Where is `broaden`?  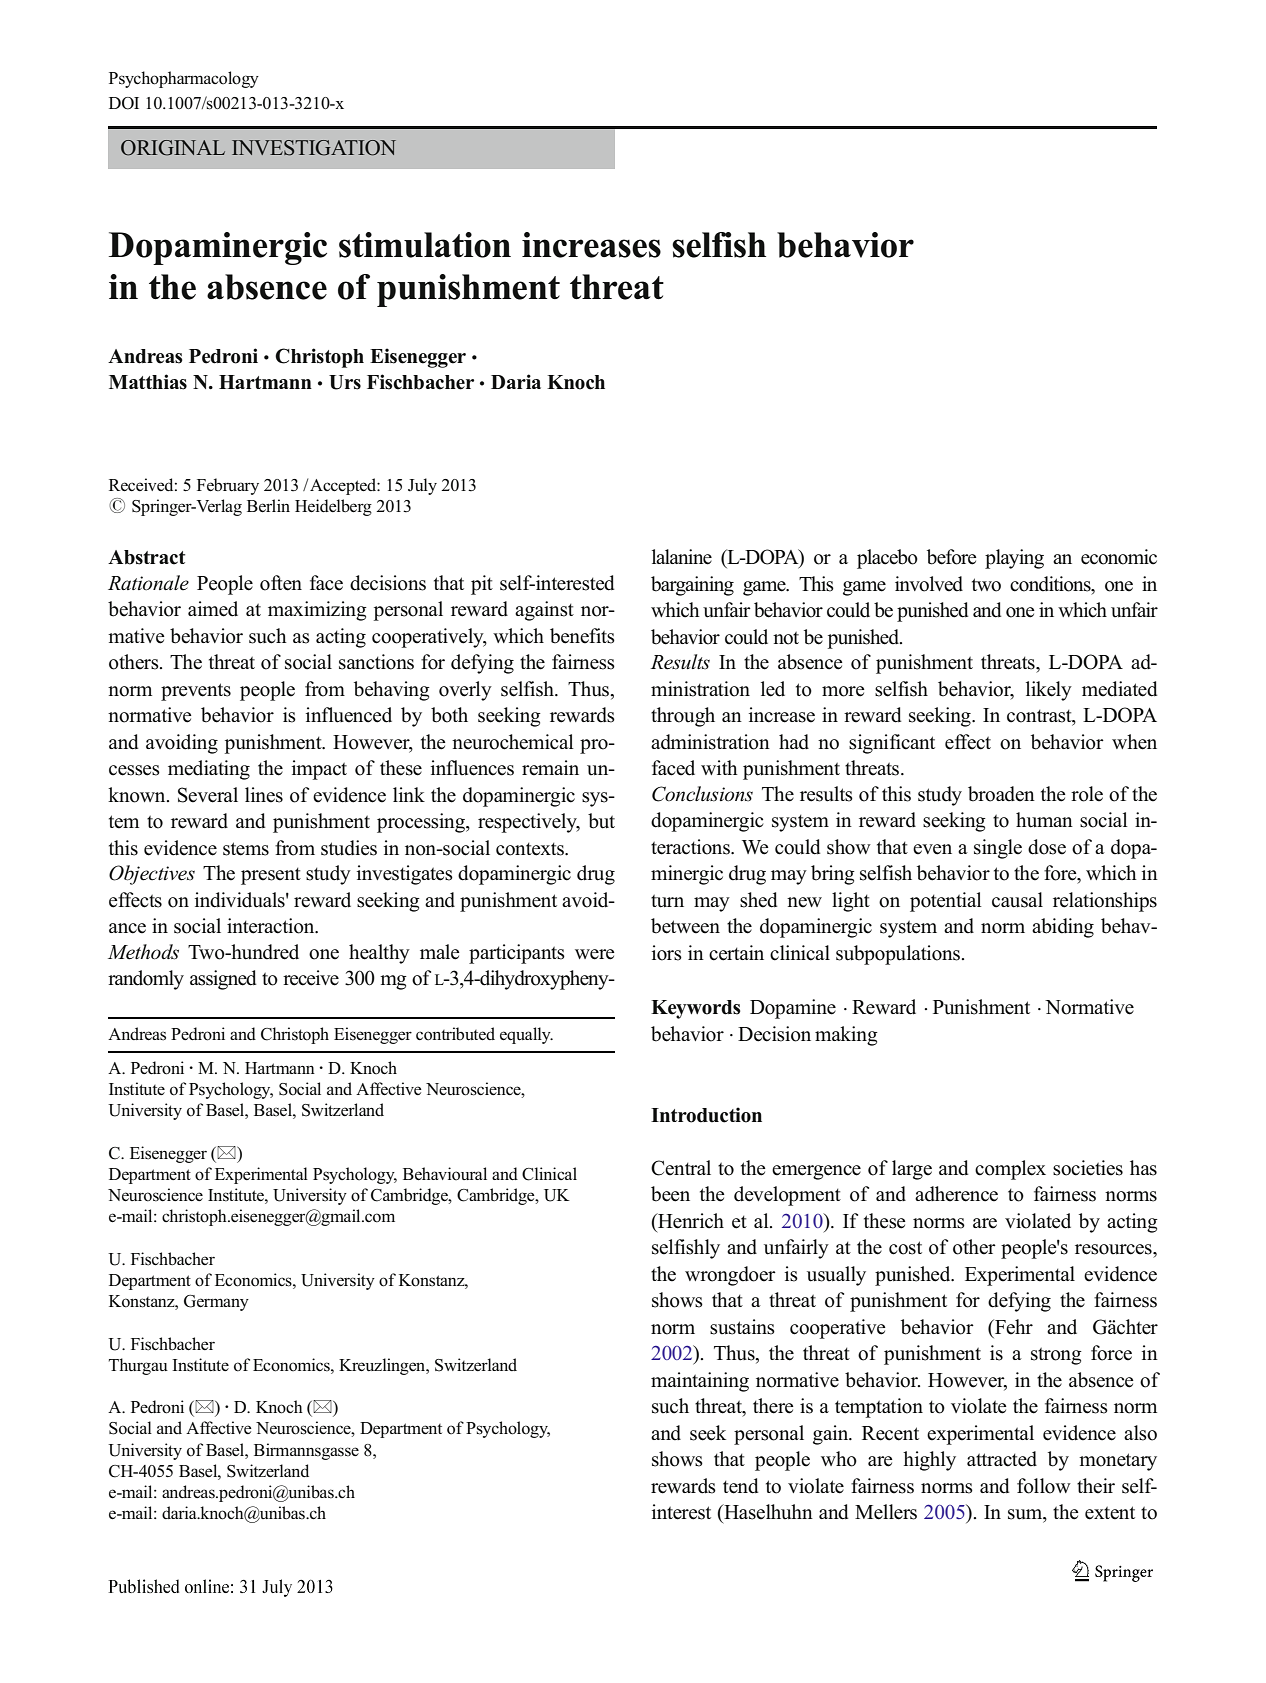
broaden is located at coordinates (1001, 794).
